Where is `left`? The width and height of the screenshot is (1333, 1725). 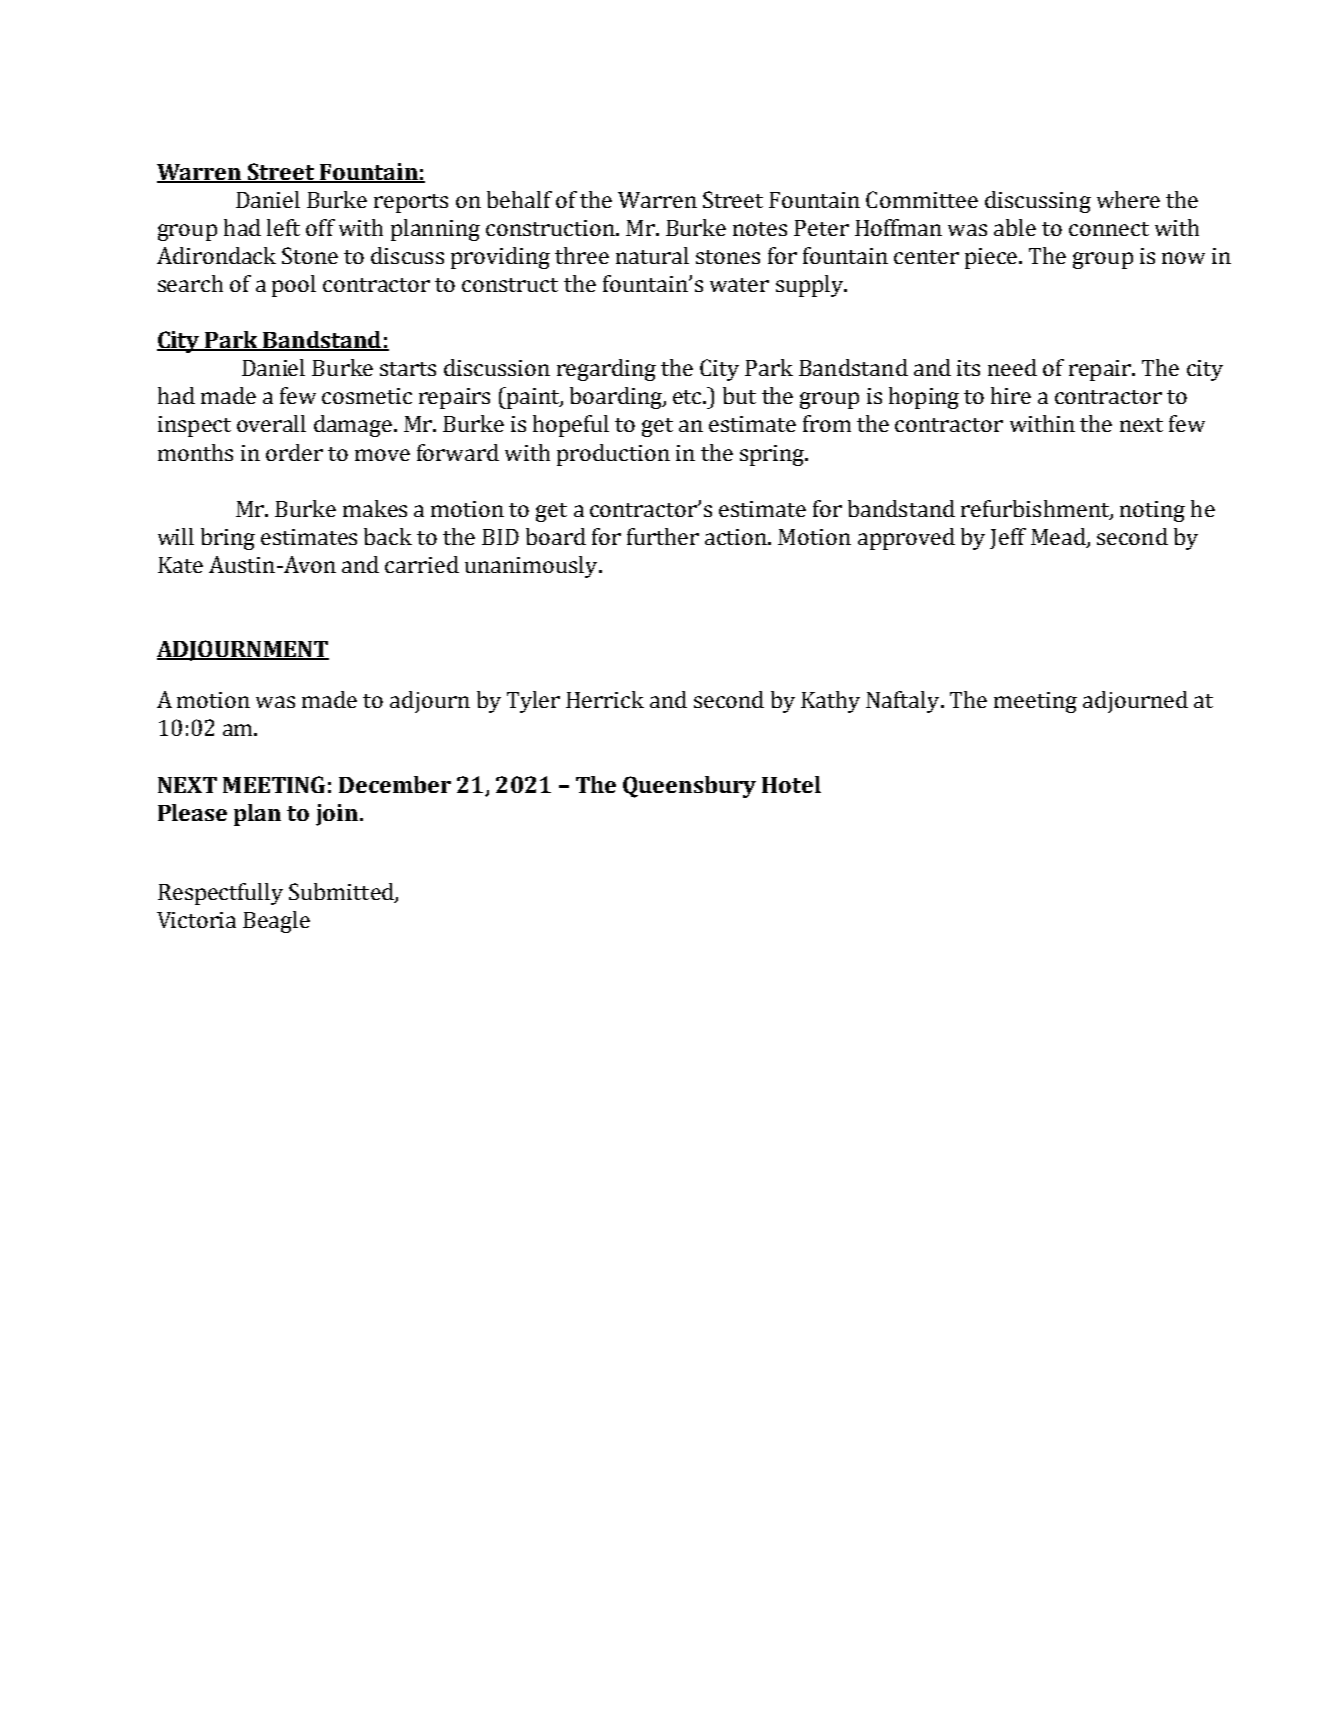
left is located at coordinates (283, 227).
